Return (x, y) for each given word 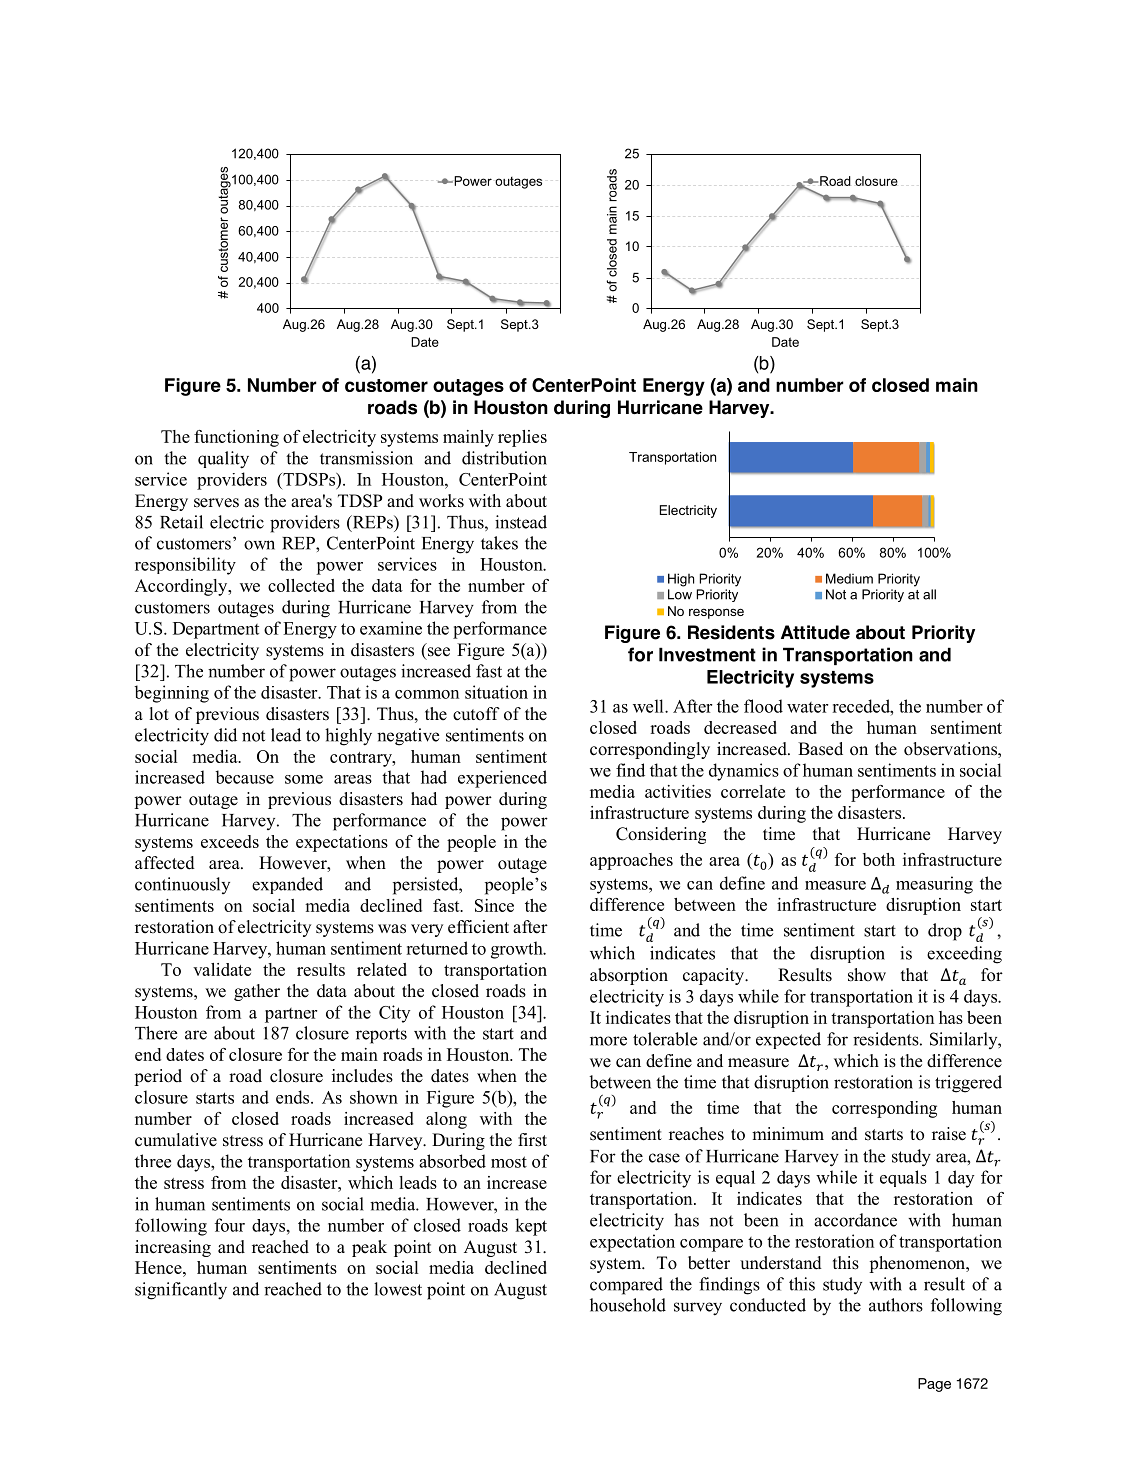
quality (223, 460)
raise (949, 1134)
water (807, 707)
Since (494, 905)
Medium (849, 578)
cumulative (176, 1140)
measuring (934, 885)
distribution (504, 458)
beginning (171, 694)
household (628, 1305)
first (532, 1140)
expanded (287, 885)
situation (496, 692)
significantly (181, 1291)
